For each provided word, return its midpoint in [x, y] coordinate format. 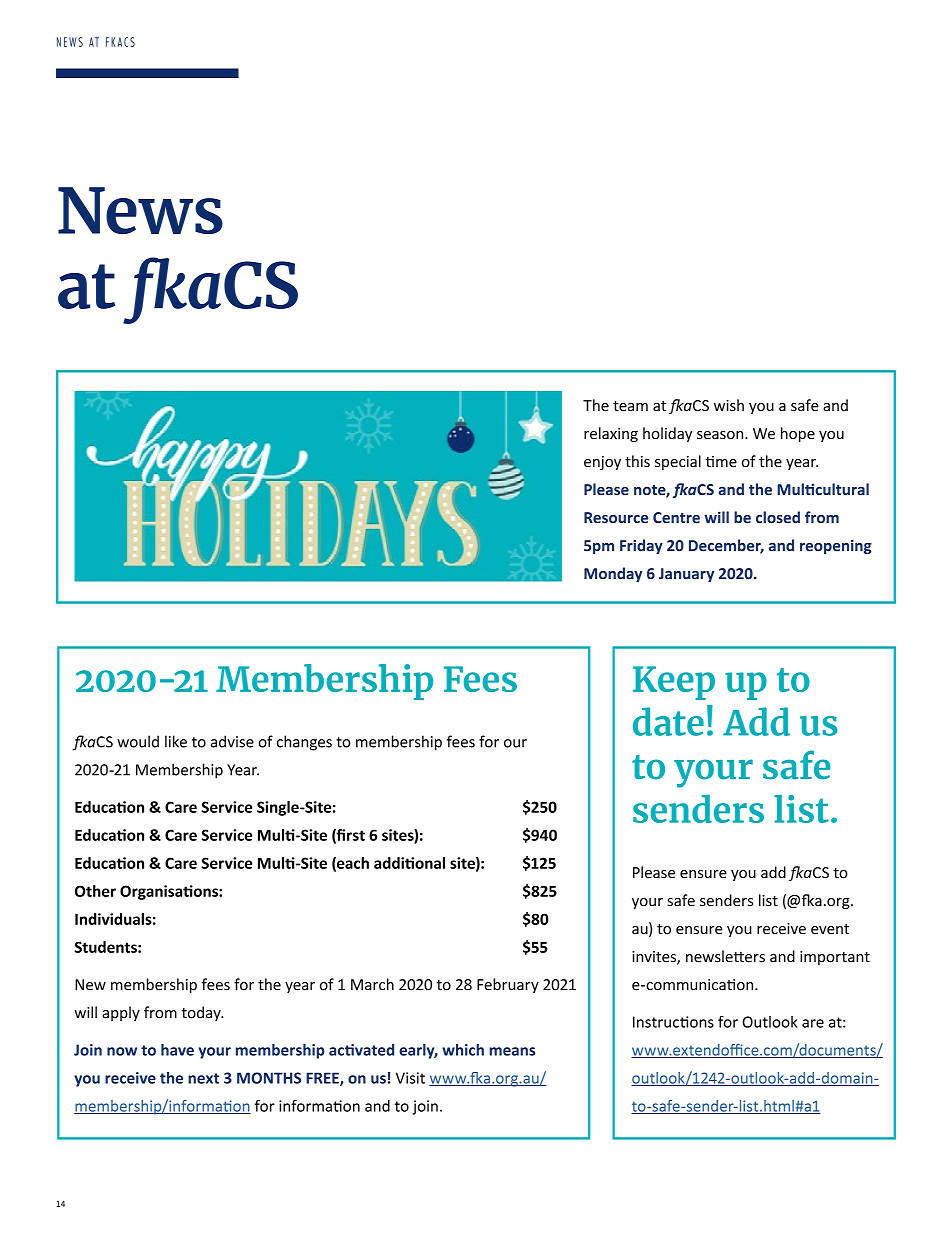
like [176, 741]
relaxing [611, 434]
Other [95, 891]
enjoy [602, 463]
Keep [674, 683]
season [721, 435]
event [830, 929]
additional [409, 863]
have [177, 1050]
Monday [613, 574]
